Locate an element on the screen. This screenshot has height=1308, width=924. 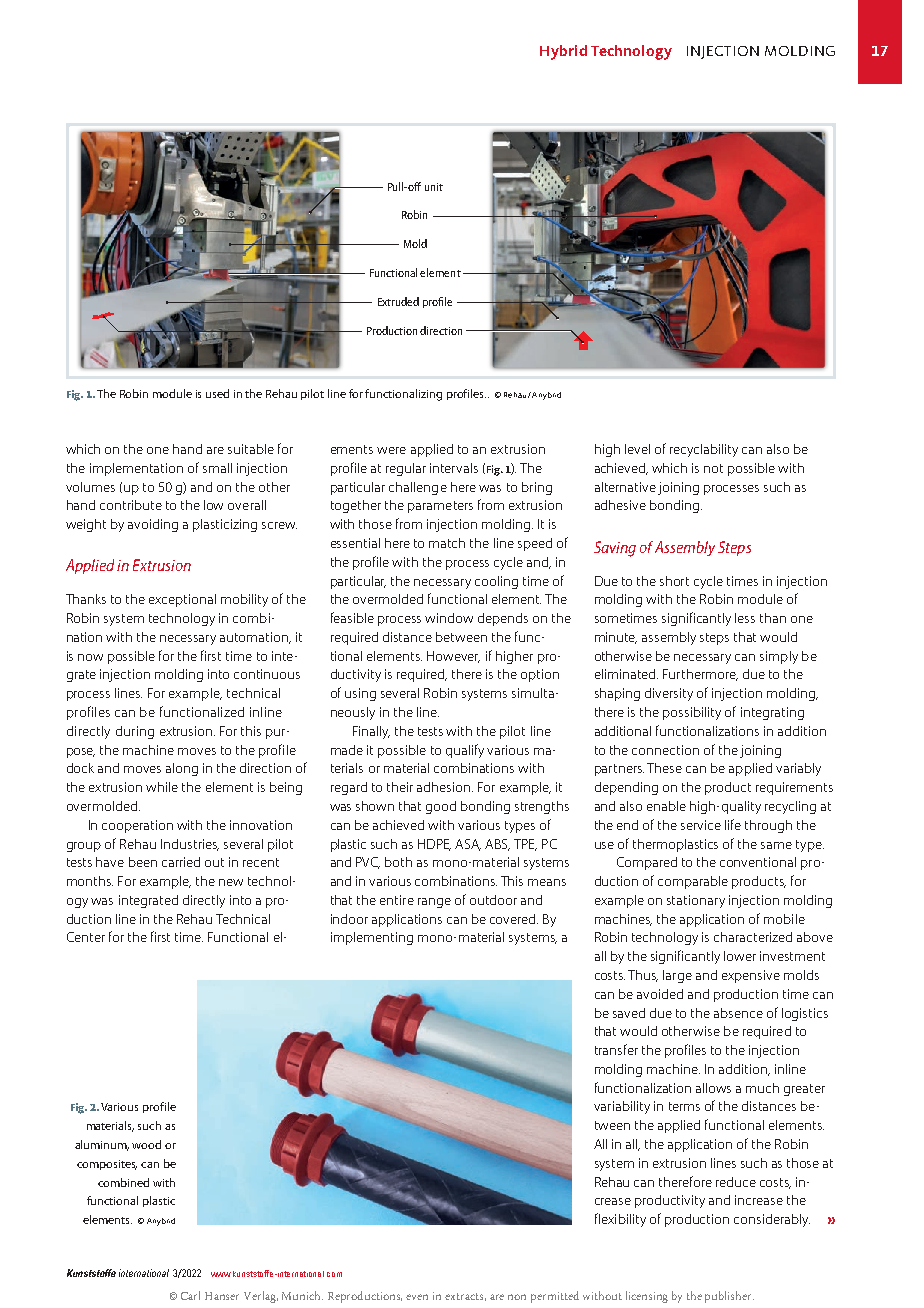
However is located at coordinates (453, 657).
